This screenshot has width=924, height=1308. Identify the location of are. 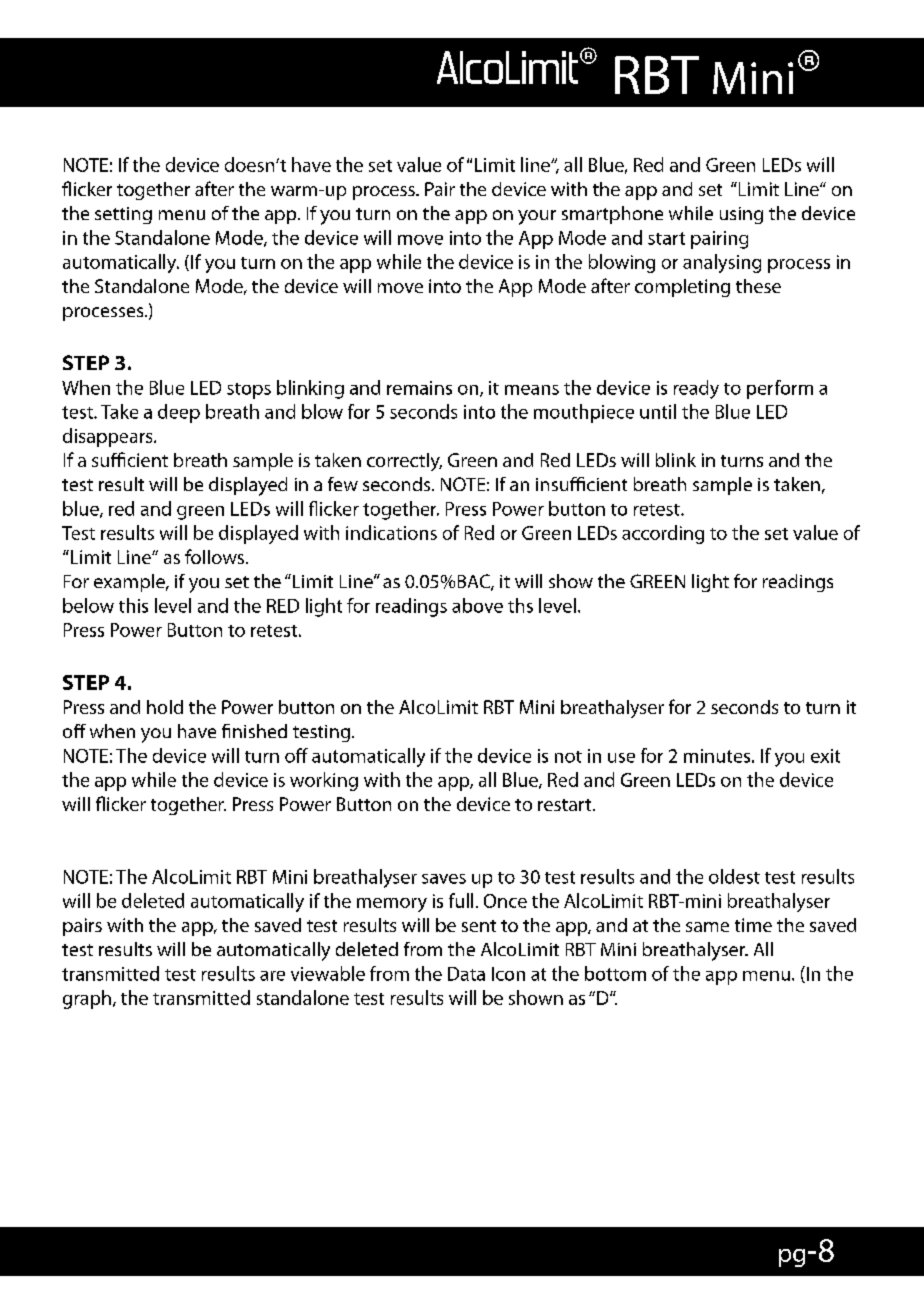
(272, 976).
